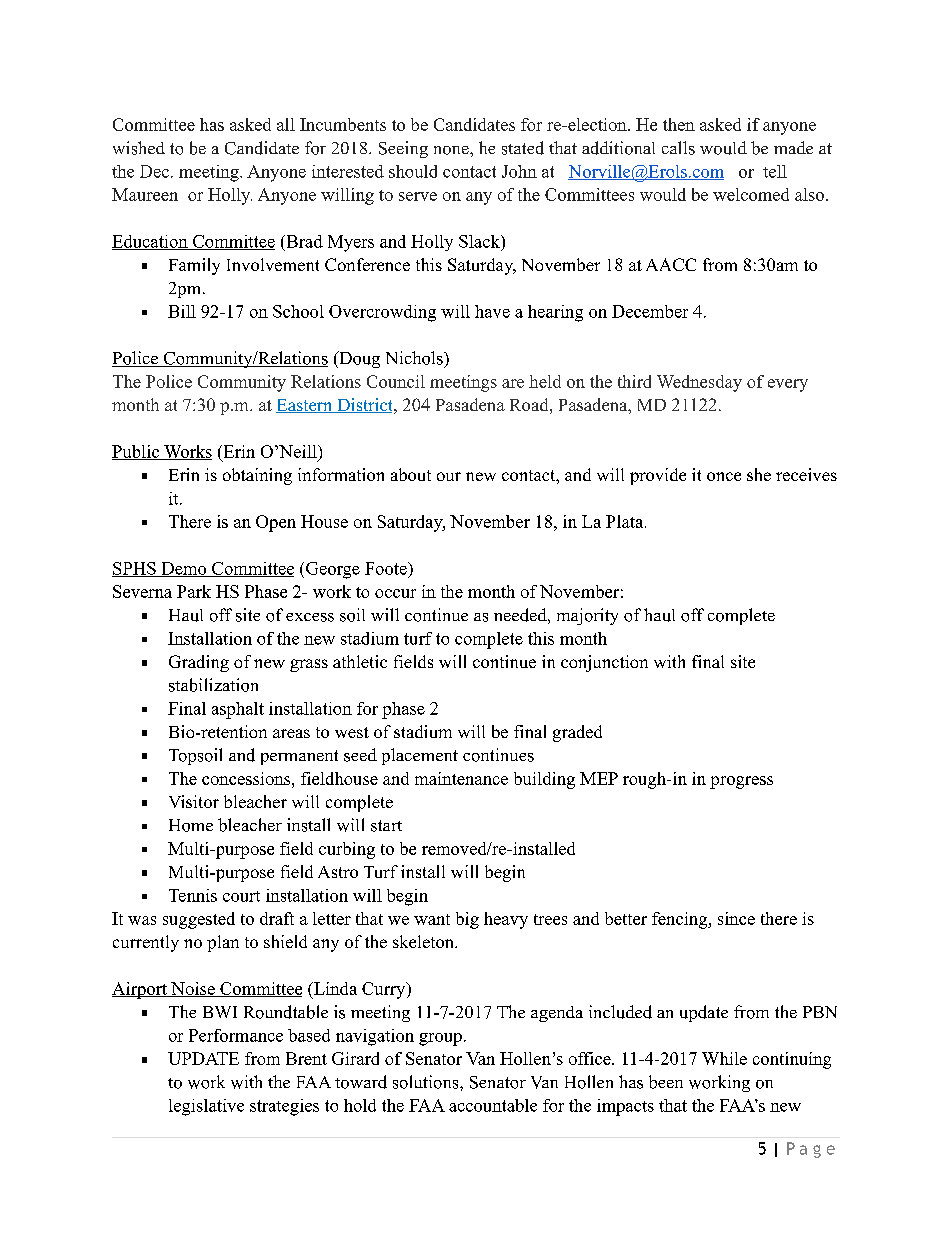 Image resolution: width=952 pixels, height=1233 pixels. Describe the element at coordinates (452, 150) in the screenshot. I see `none` at that location.
